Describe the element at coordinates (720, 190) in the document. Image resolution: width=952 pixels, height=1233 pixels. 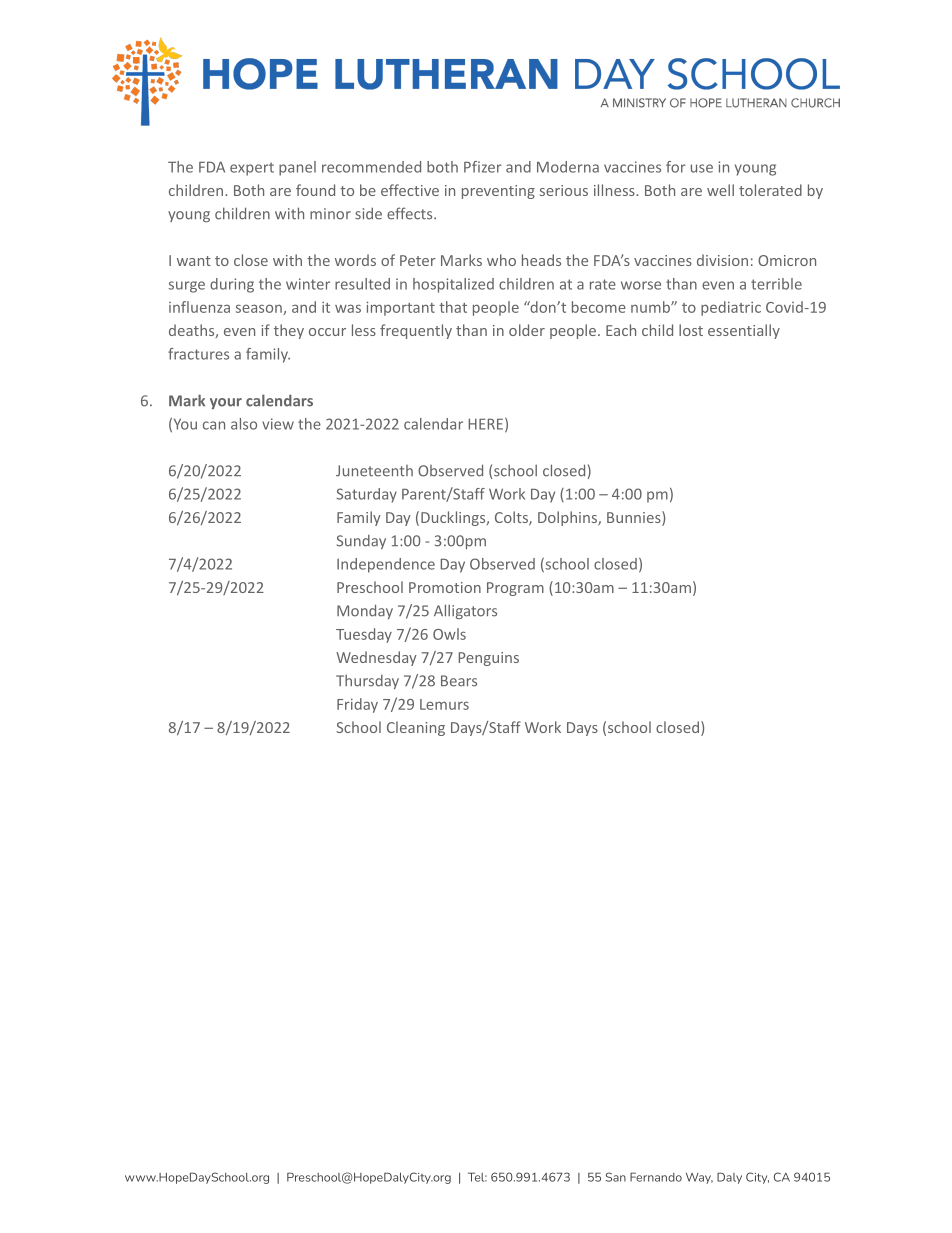
I see `well` at that location.
